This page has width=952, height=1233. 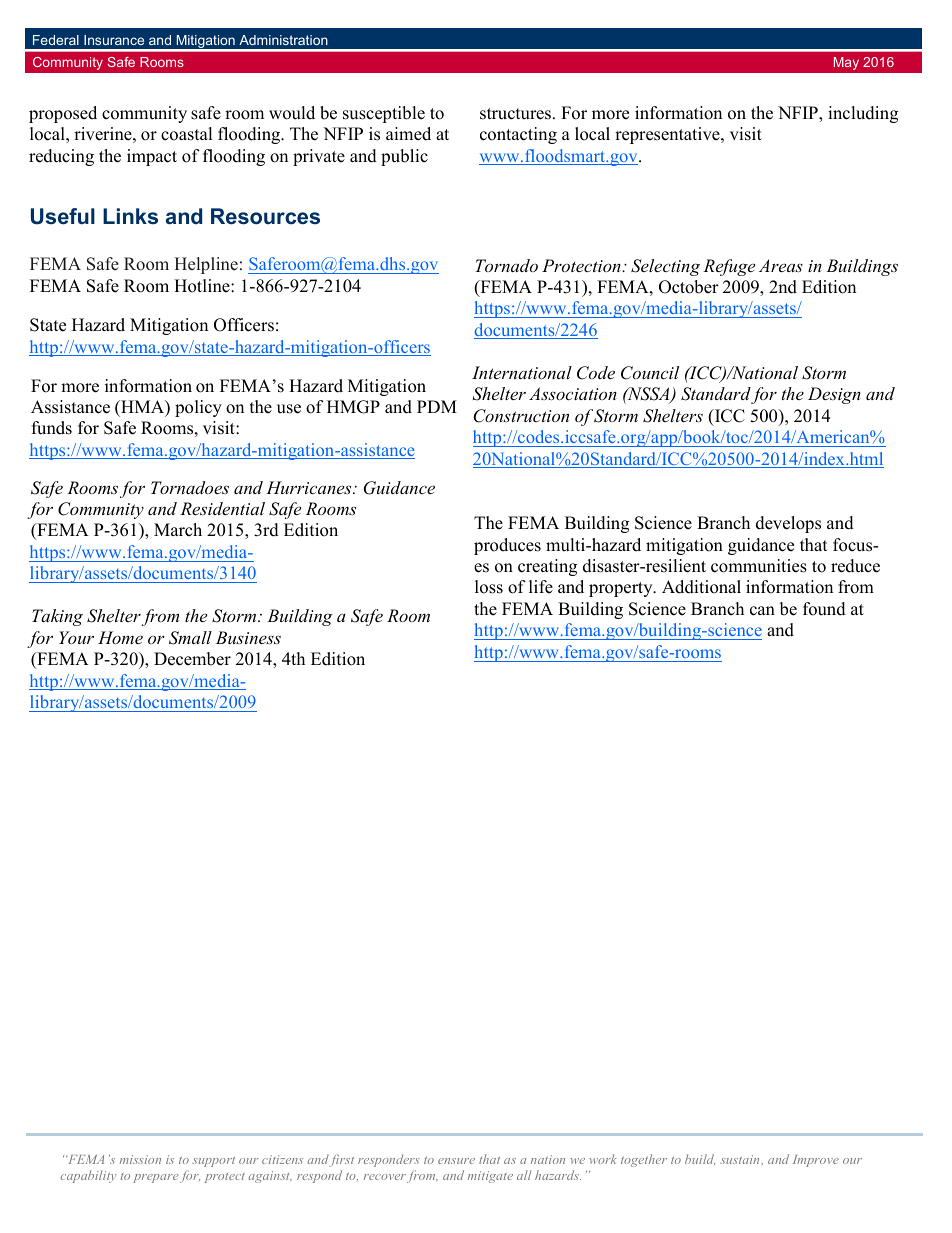 What do you see at coordinates (517, 114) in the page?
I see `structures` at bounding box center [517, 114].
